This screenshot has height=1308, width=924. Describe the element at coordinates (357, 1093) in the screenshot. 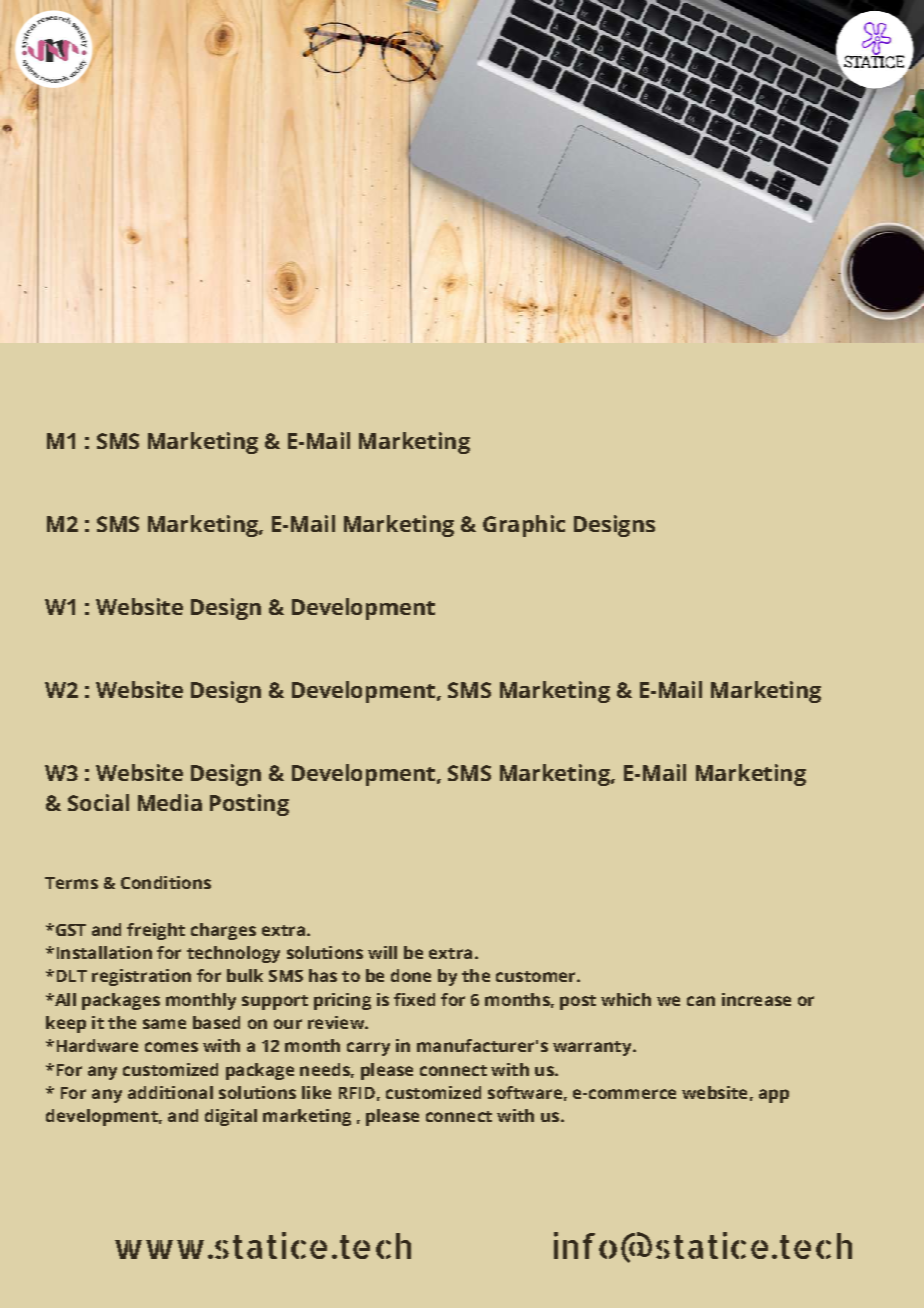

I see `RFID` at that location.
